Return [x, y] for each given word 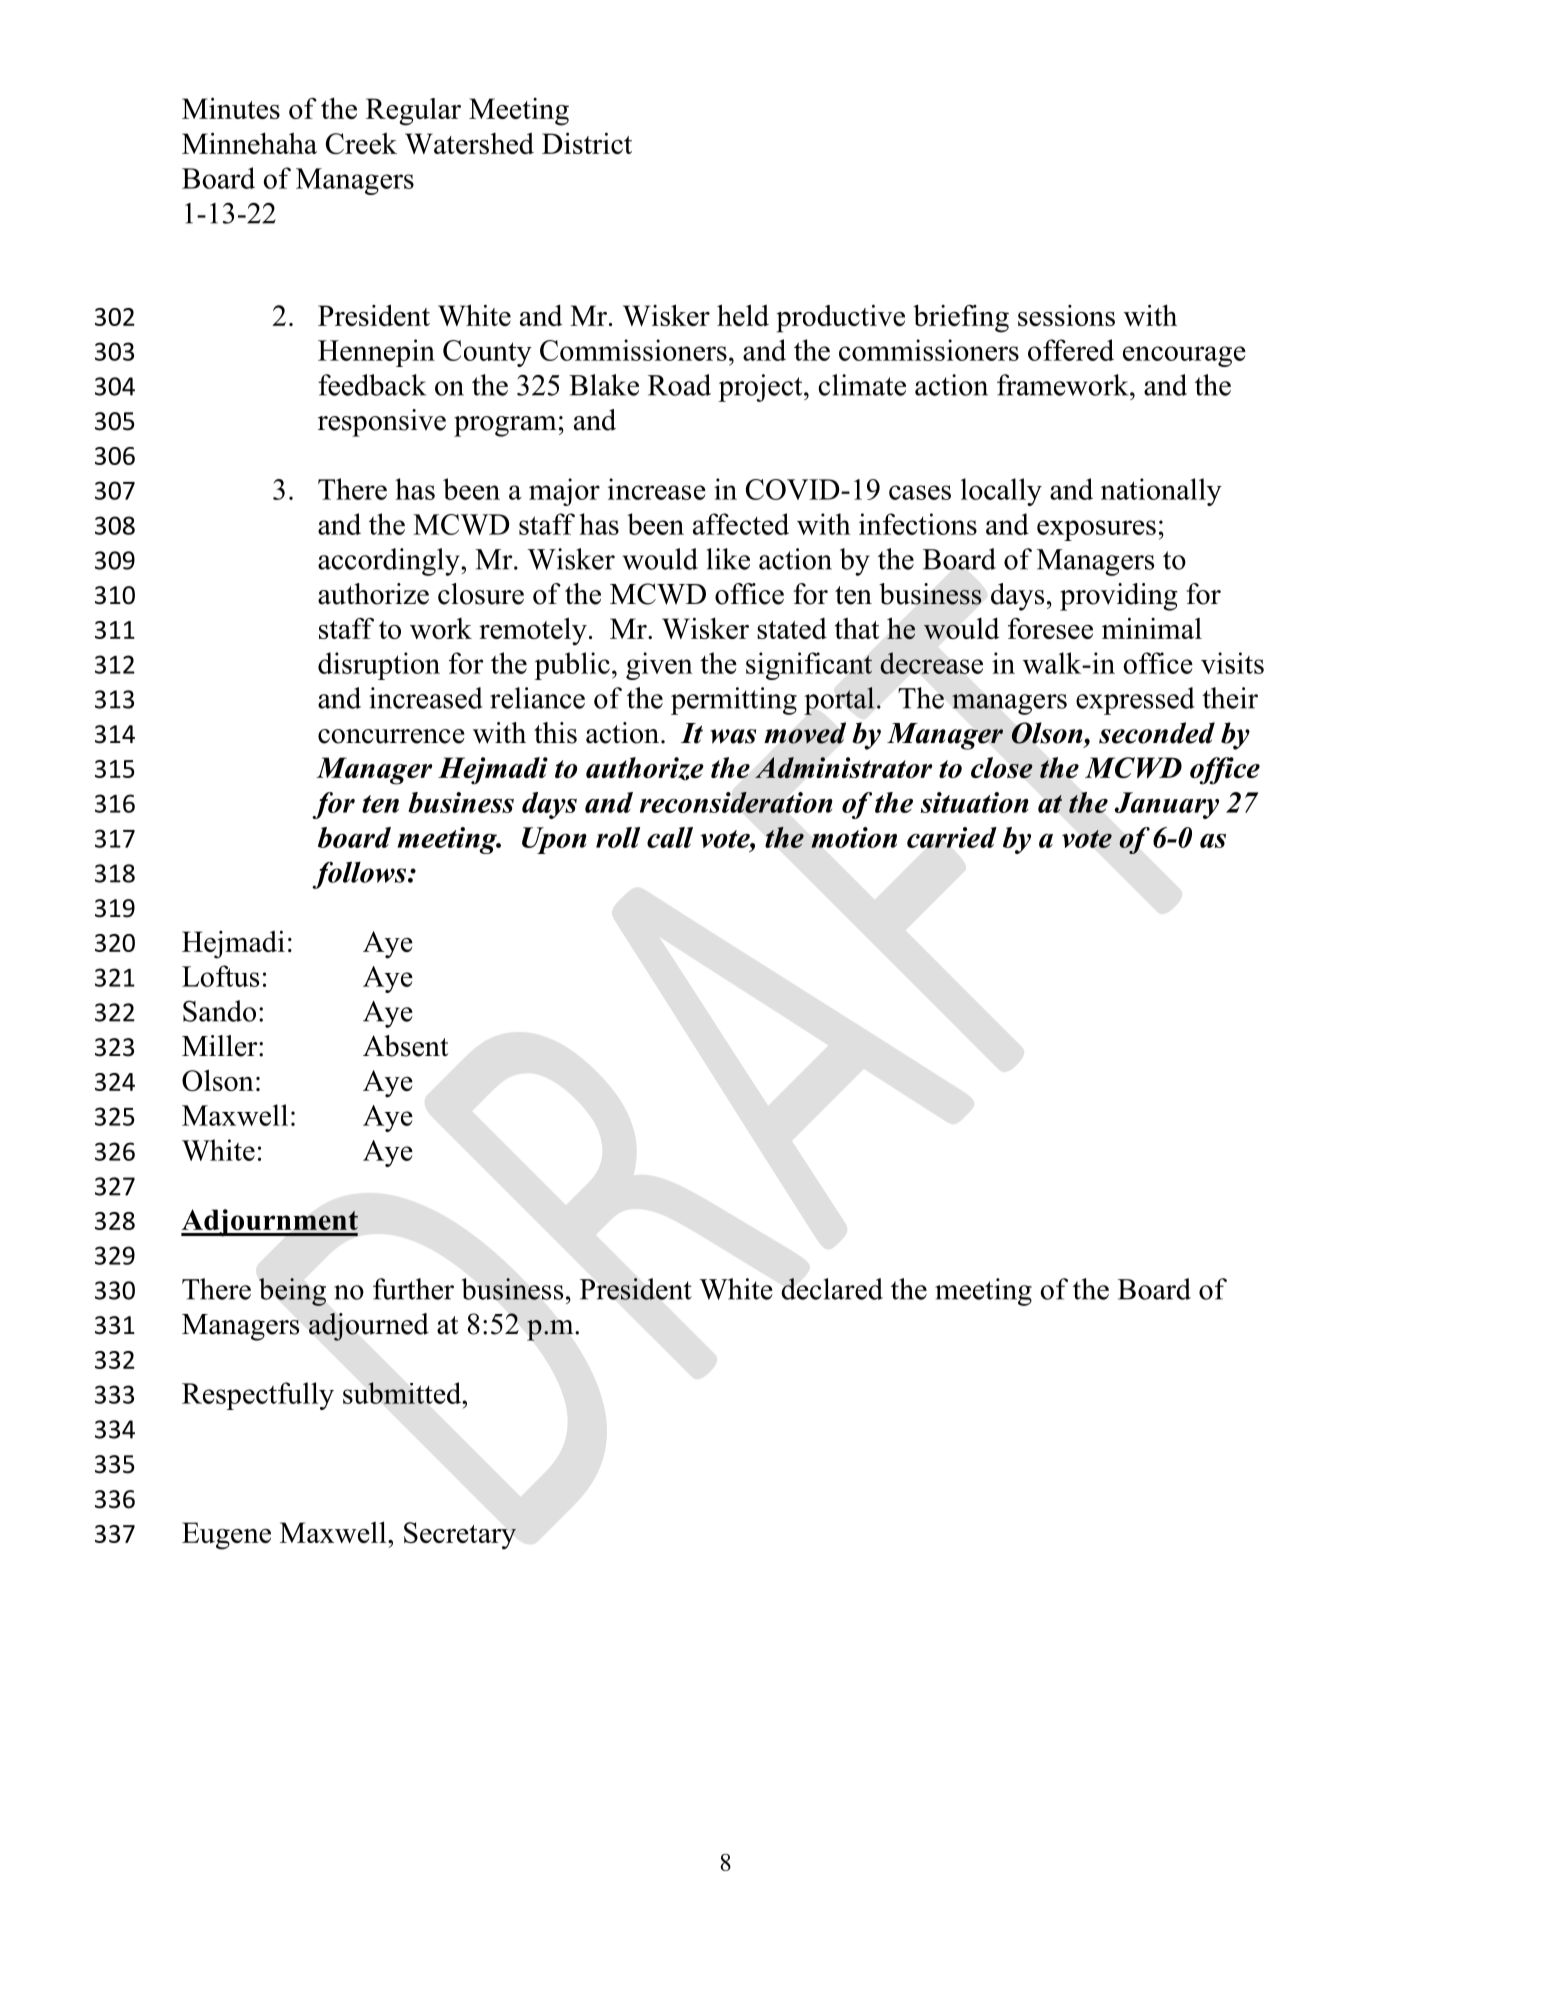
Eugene [226, 1536]
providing [1119, 597]
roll [618, 837]
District [587, 143]
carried [952, 837]
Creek [361, 143]
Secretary [460, 1536]
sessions [1066, 315]
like [728, 559]
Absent [405, 1046]
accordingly [390, 562]
